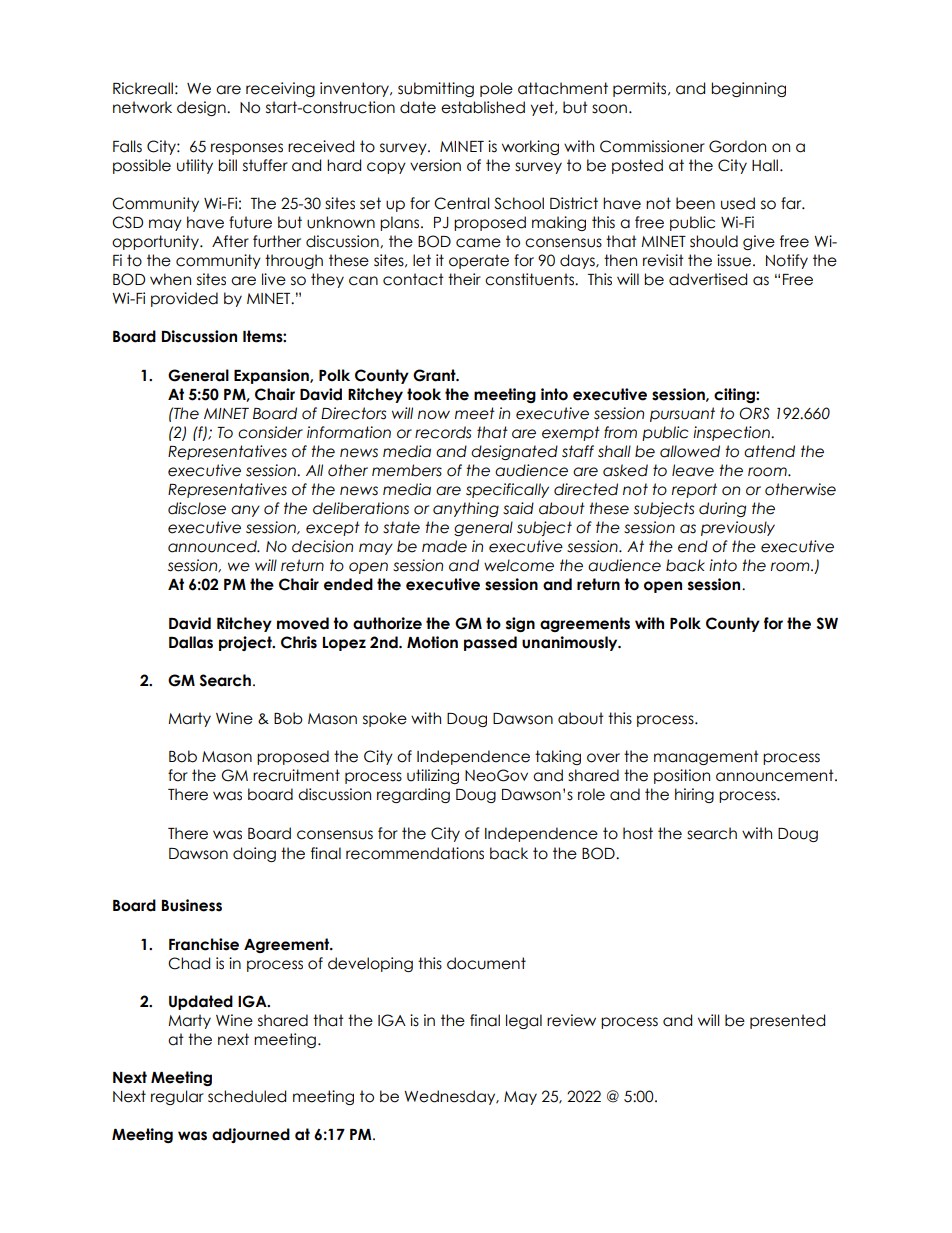  Describe the element at coordinates (247, 149) in the screenshot. I see `responses` at that location.
